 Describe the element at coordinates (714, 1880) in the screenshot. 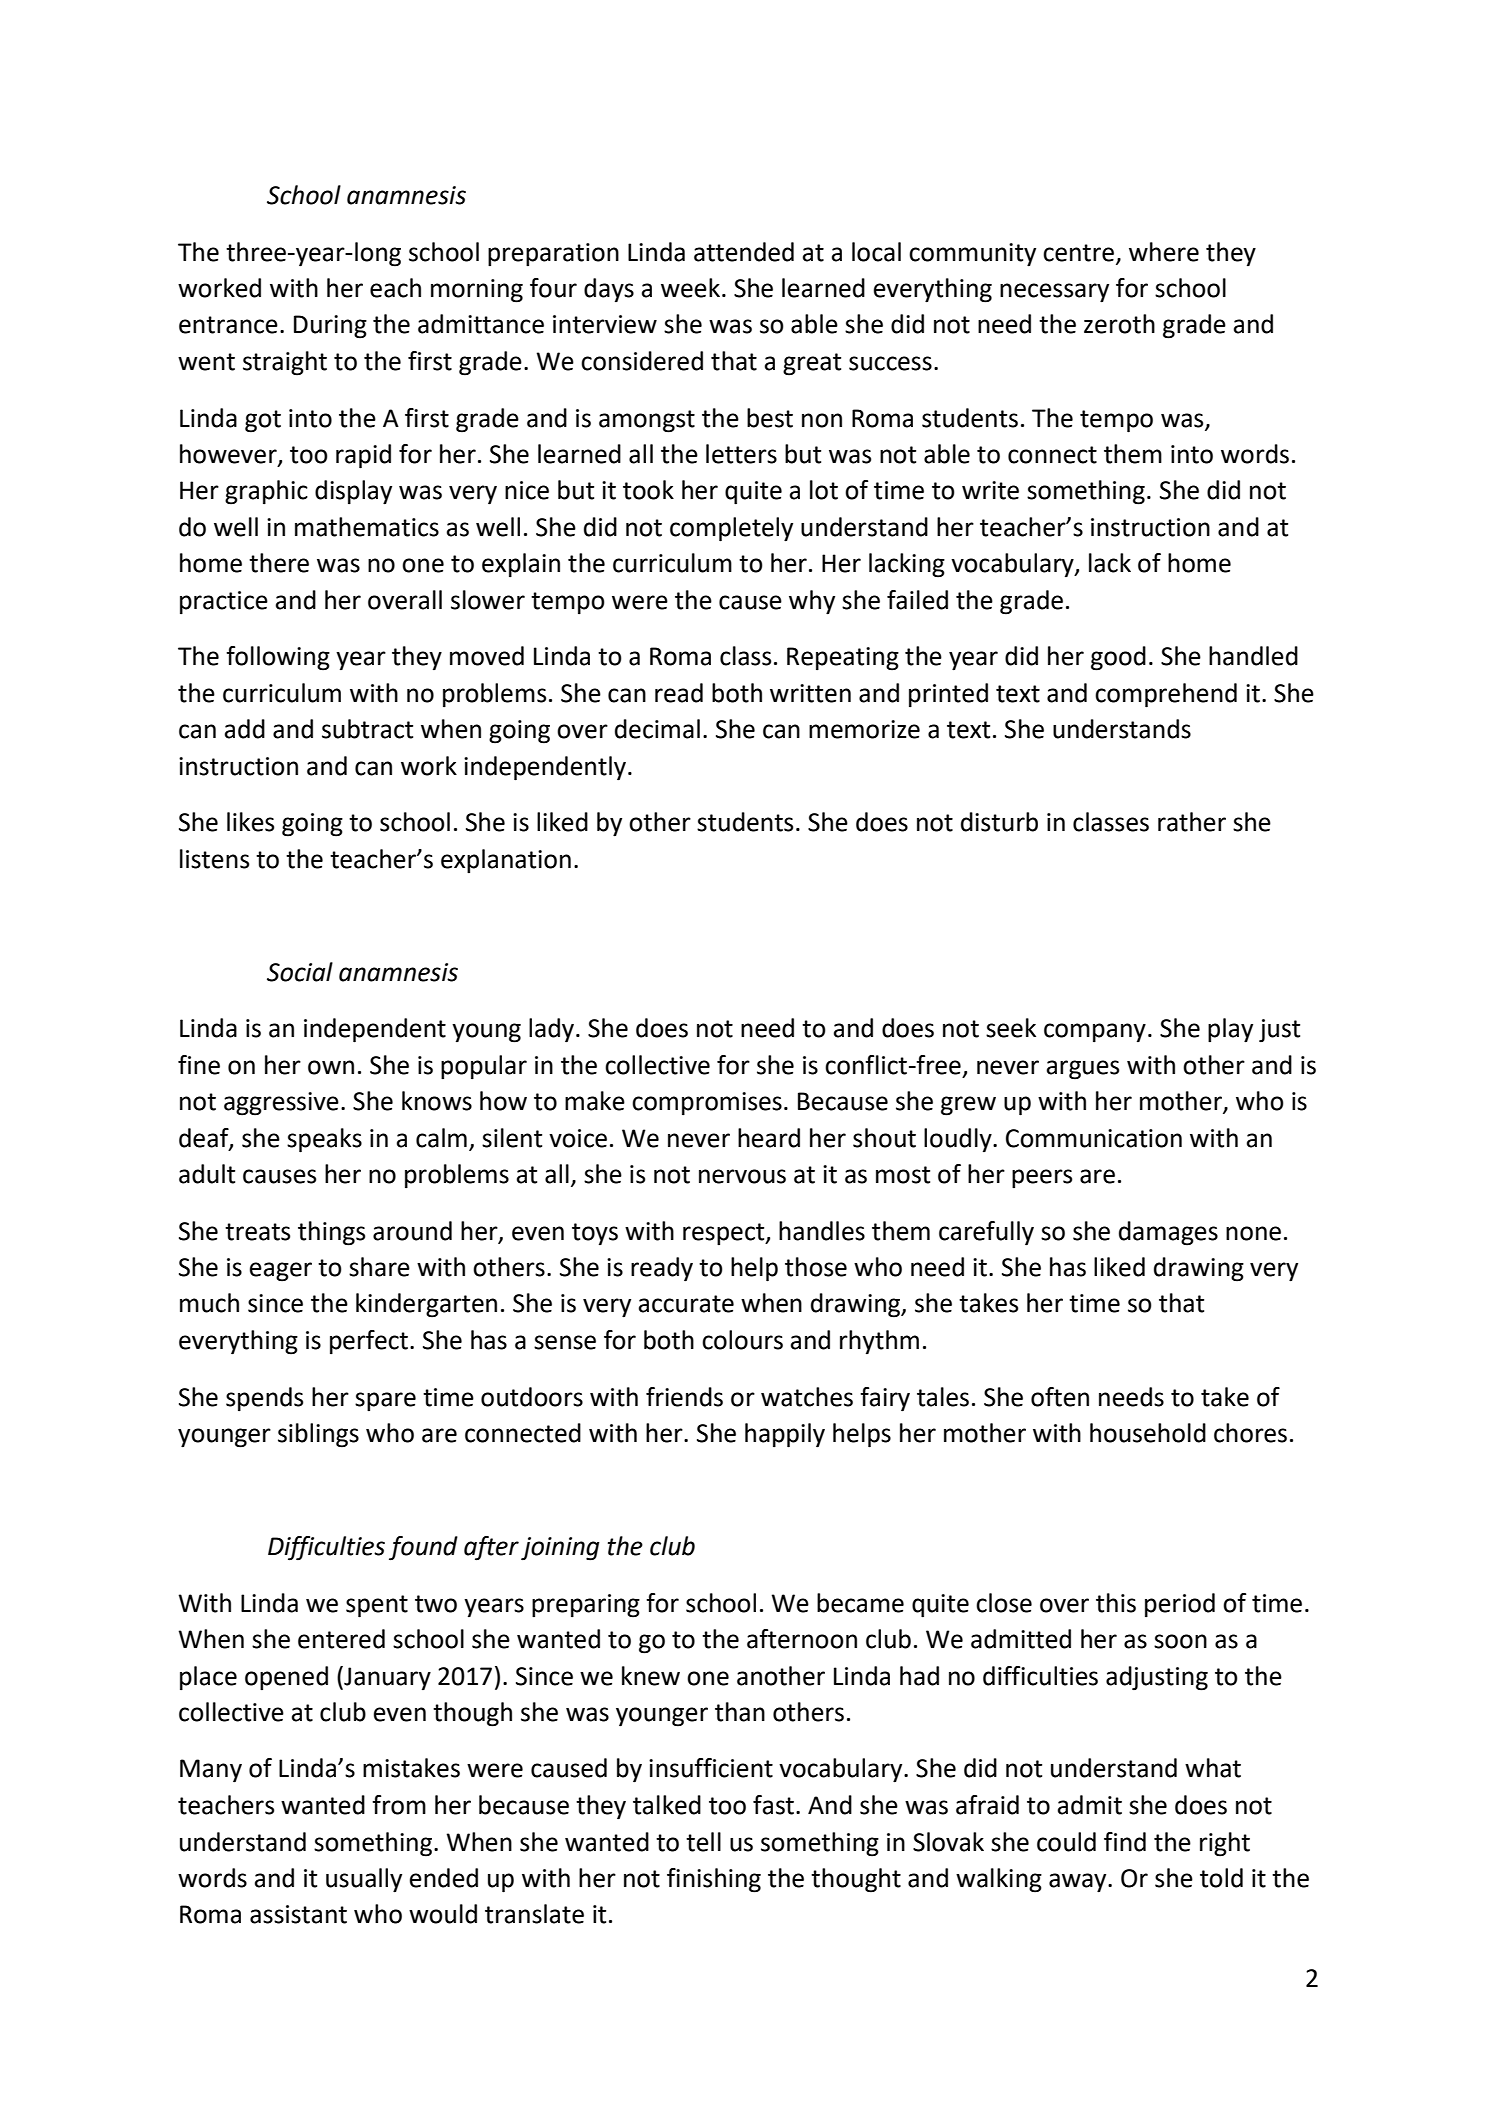

I see `finishing` at that location.
